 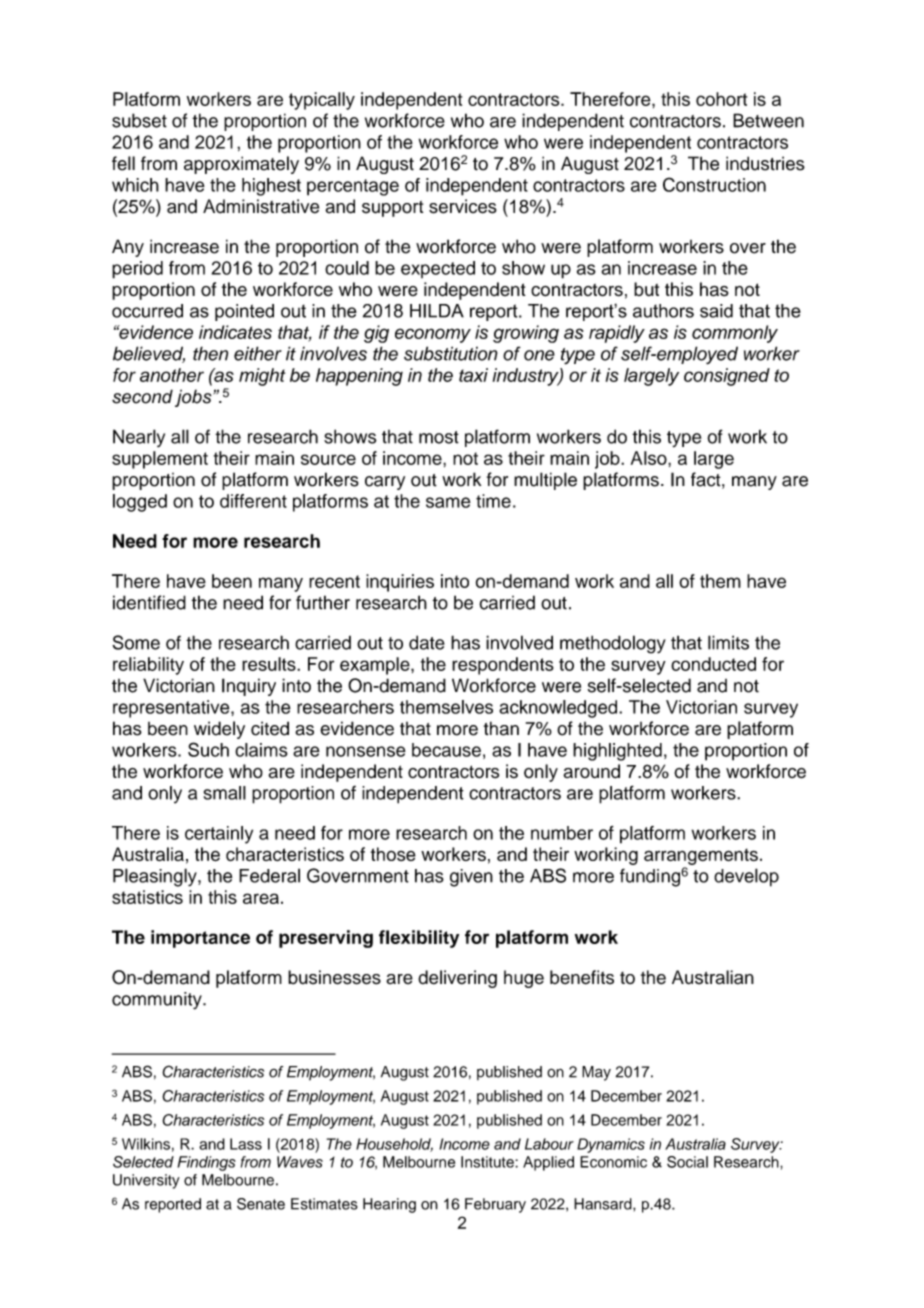 What do you see at coordinates (713, 664) in the document?
I see `conducted` at bounding box center [713, 664].
